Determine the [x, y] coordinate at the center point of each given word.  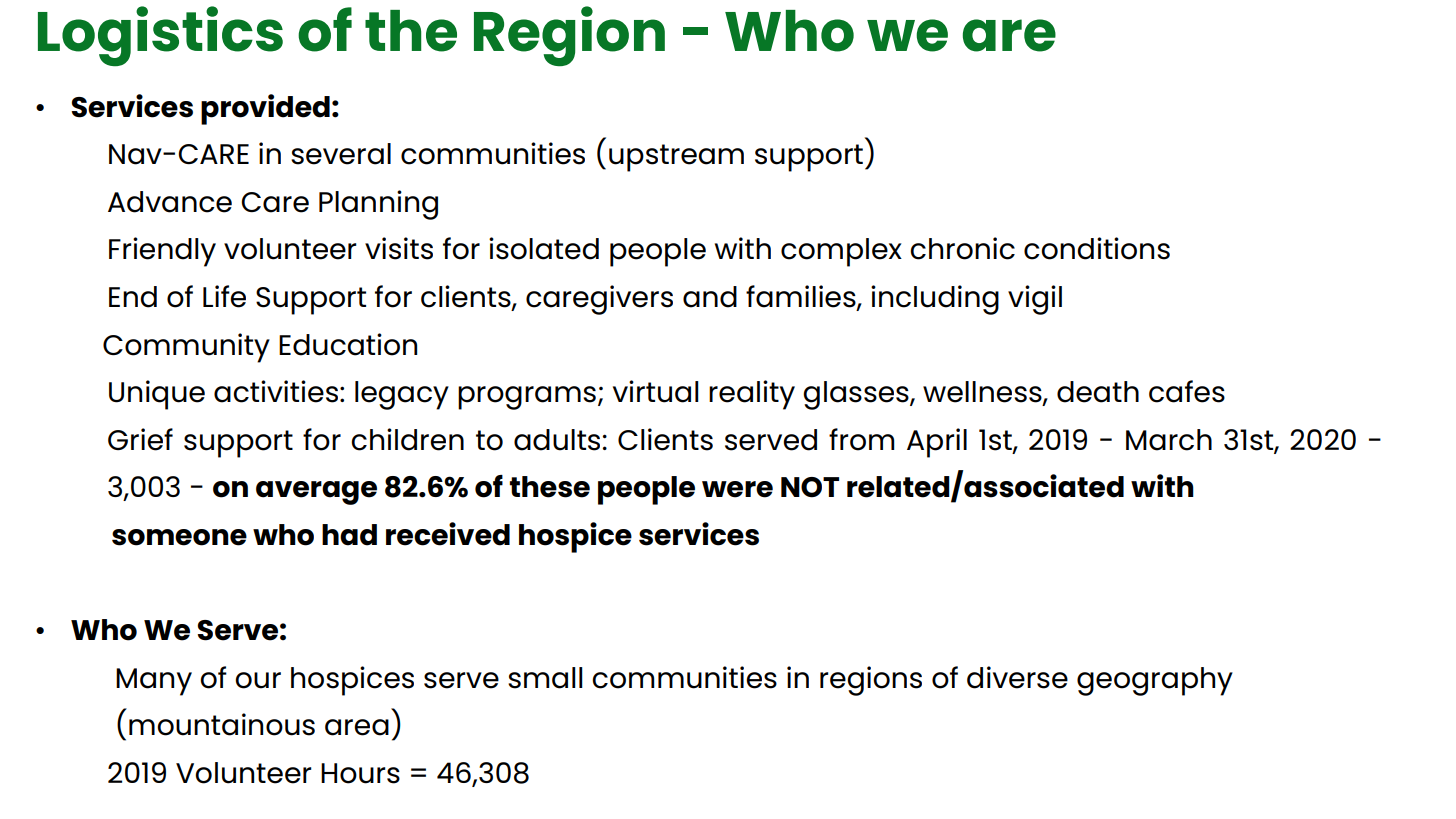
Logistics [160, 36]
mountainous [222, 724]
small [545, 678]
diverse [1017, 677]
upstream [676, 158]
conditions [1097, 248]
